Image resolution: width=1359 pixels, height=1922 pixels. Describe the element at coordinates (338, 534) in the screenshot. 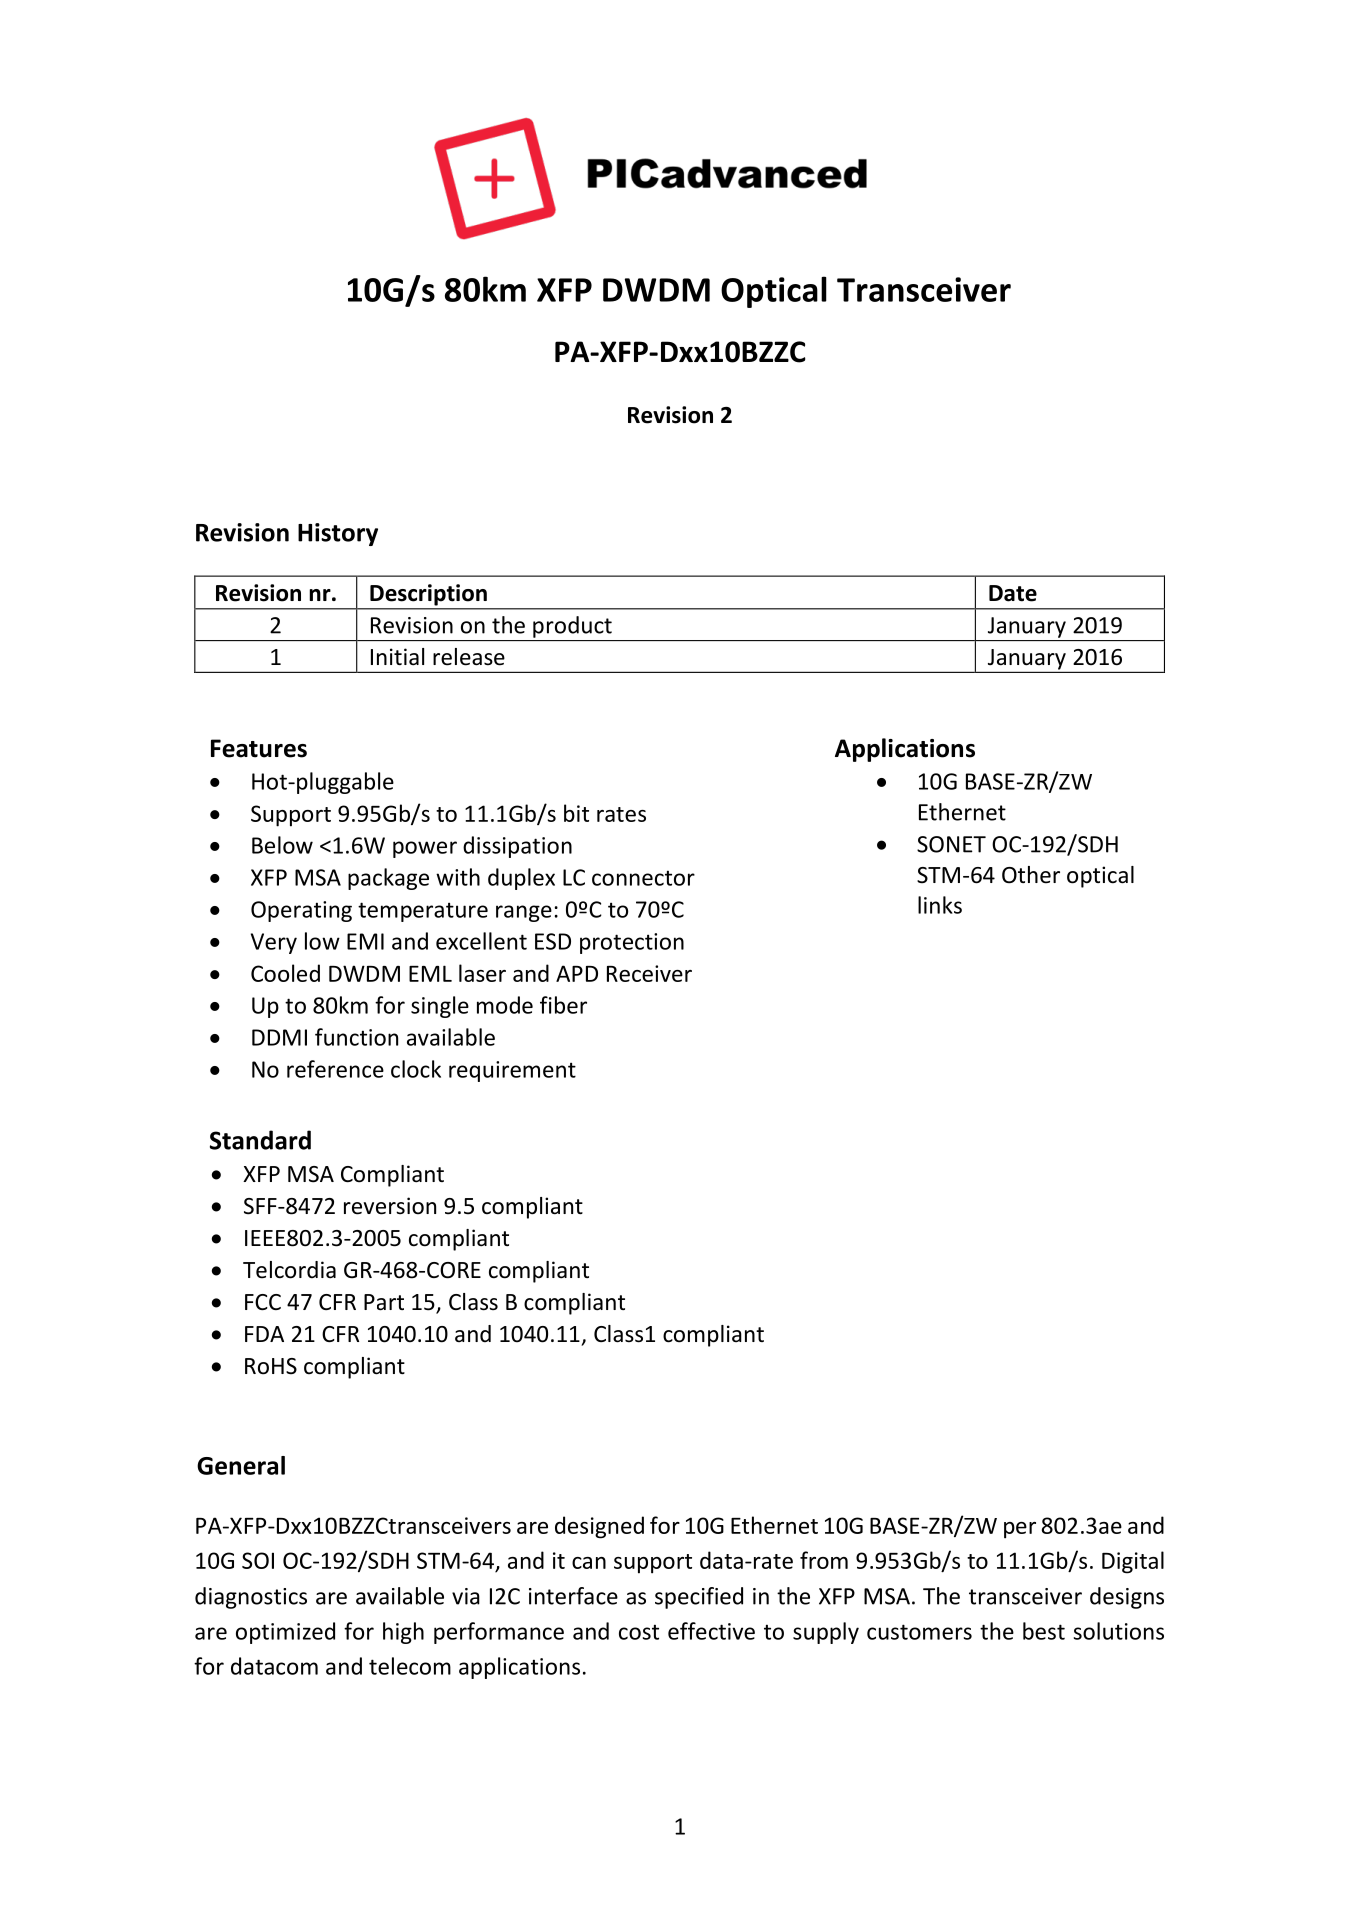

I see `History` at that location.
